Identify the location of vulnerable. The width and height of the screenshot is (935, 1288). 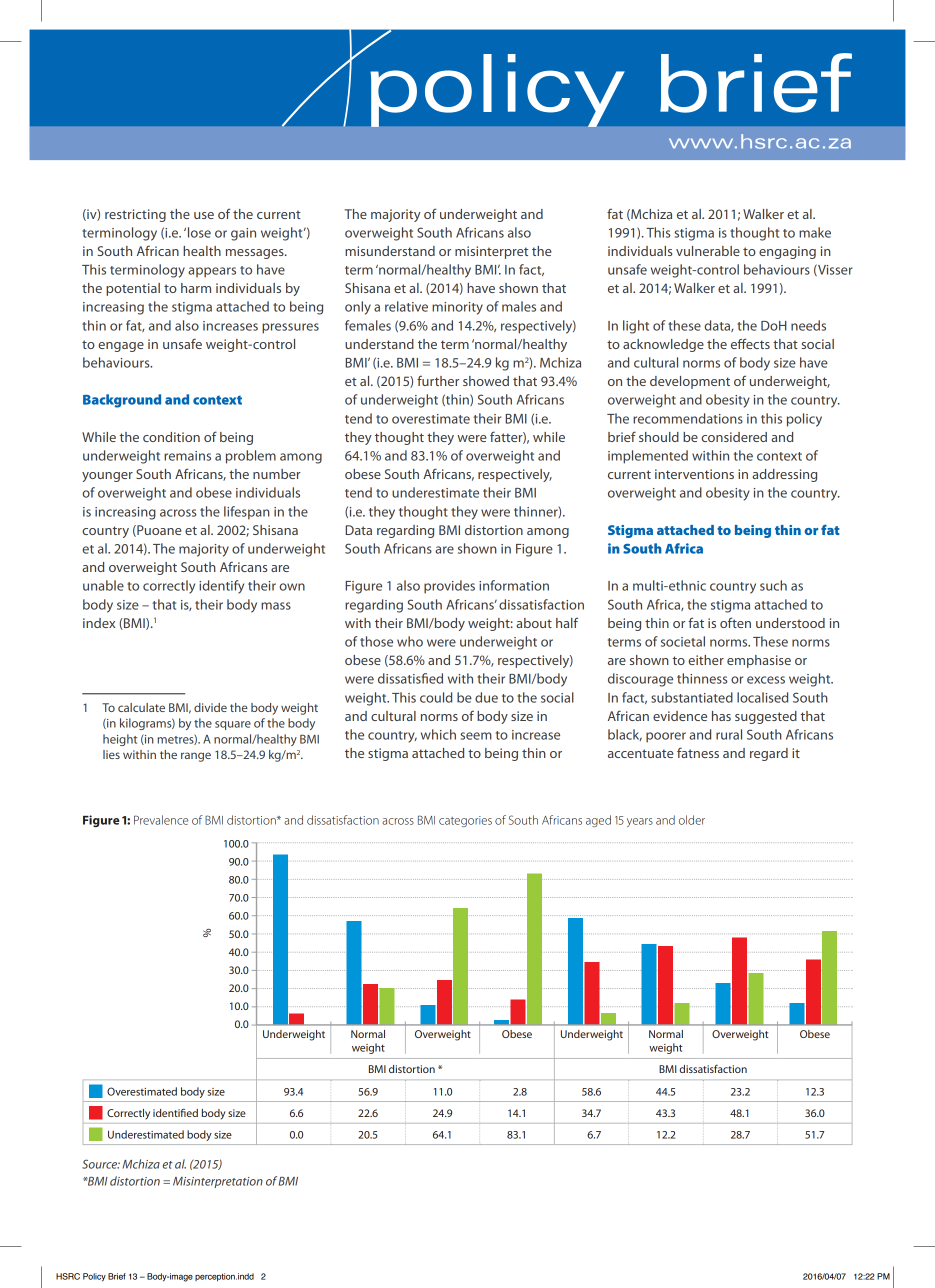
(708, 251).
